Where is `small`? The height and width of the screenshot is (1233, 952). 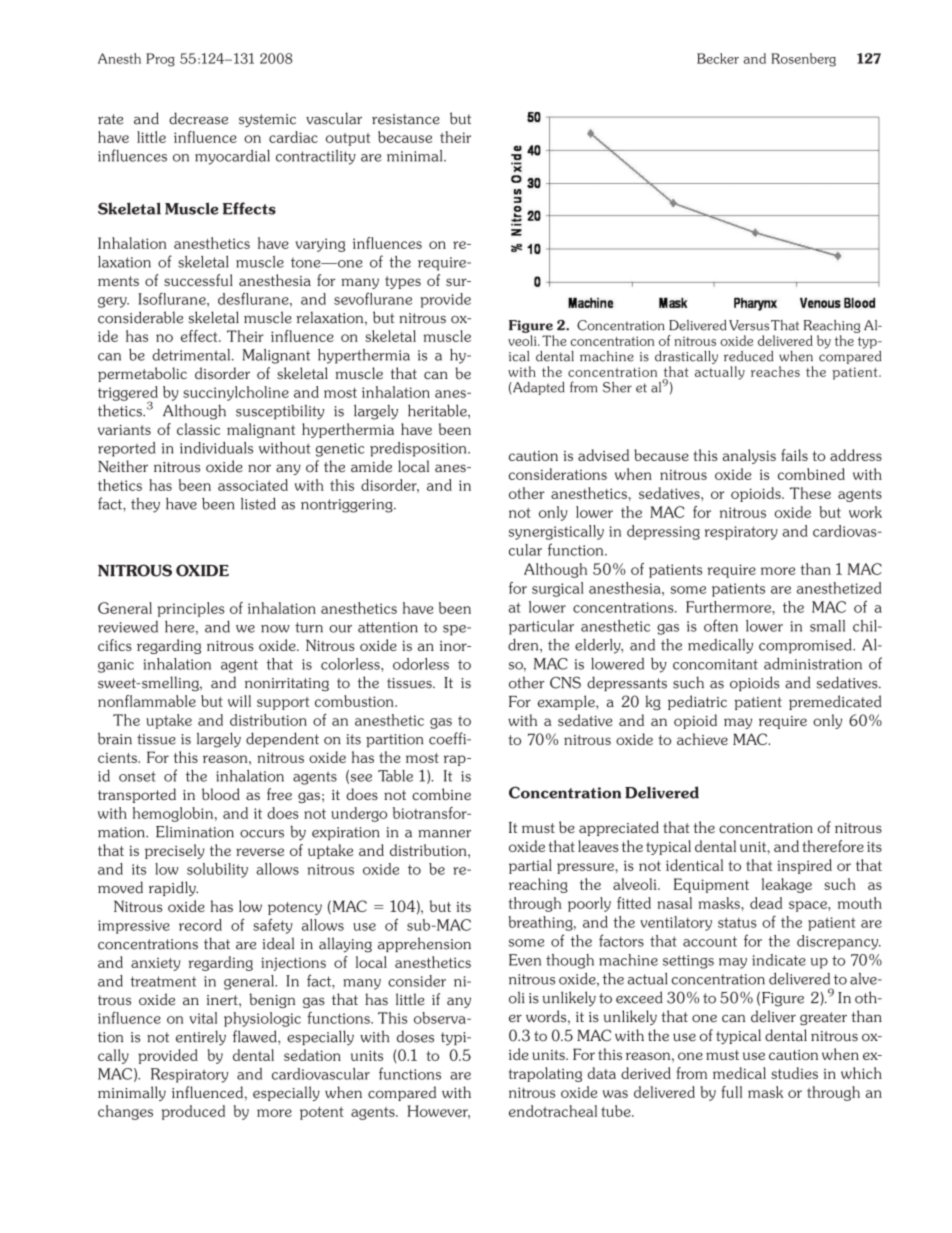
small is located at coordinates (827, 626).
